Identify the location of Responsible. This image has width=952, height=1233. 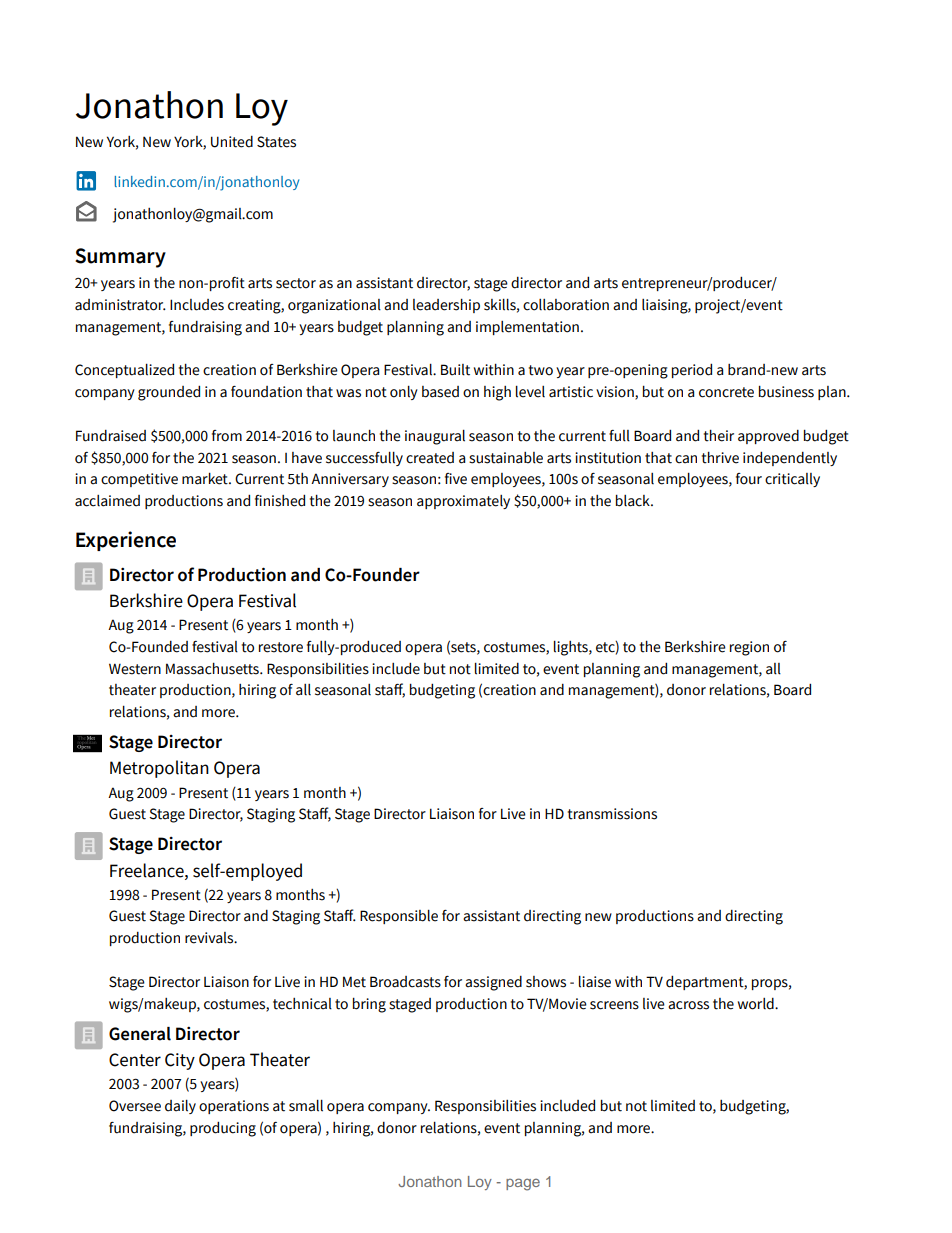
(399, 917).
